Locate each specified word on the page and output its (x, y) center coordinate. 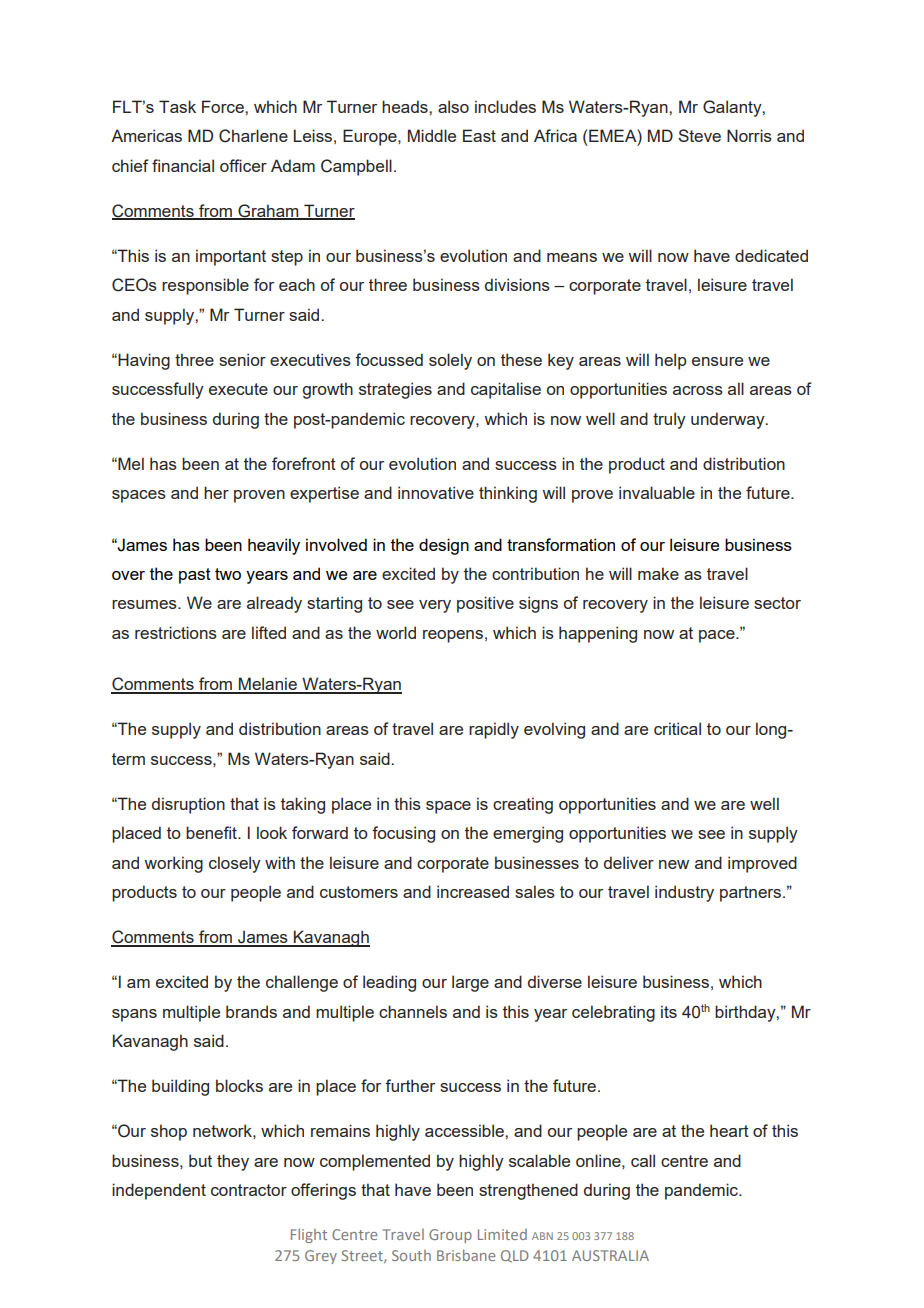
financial (183, 165)
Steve (699, 135)
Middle (432, 135)
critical (677, 728)
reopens (453, 636)
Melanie (268, 685)
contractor (249, 1190)
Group (450, 1236)
